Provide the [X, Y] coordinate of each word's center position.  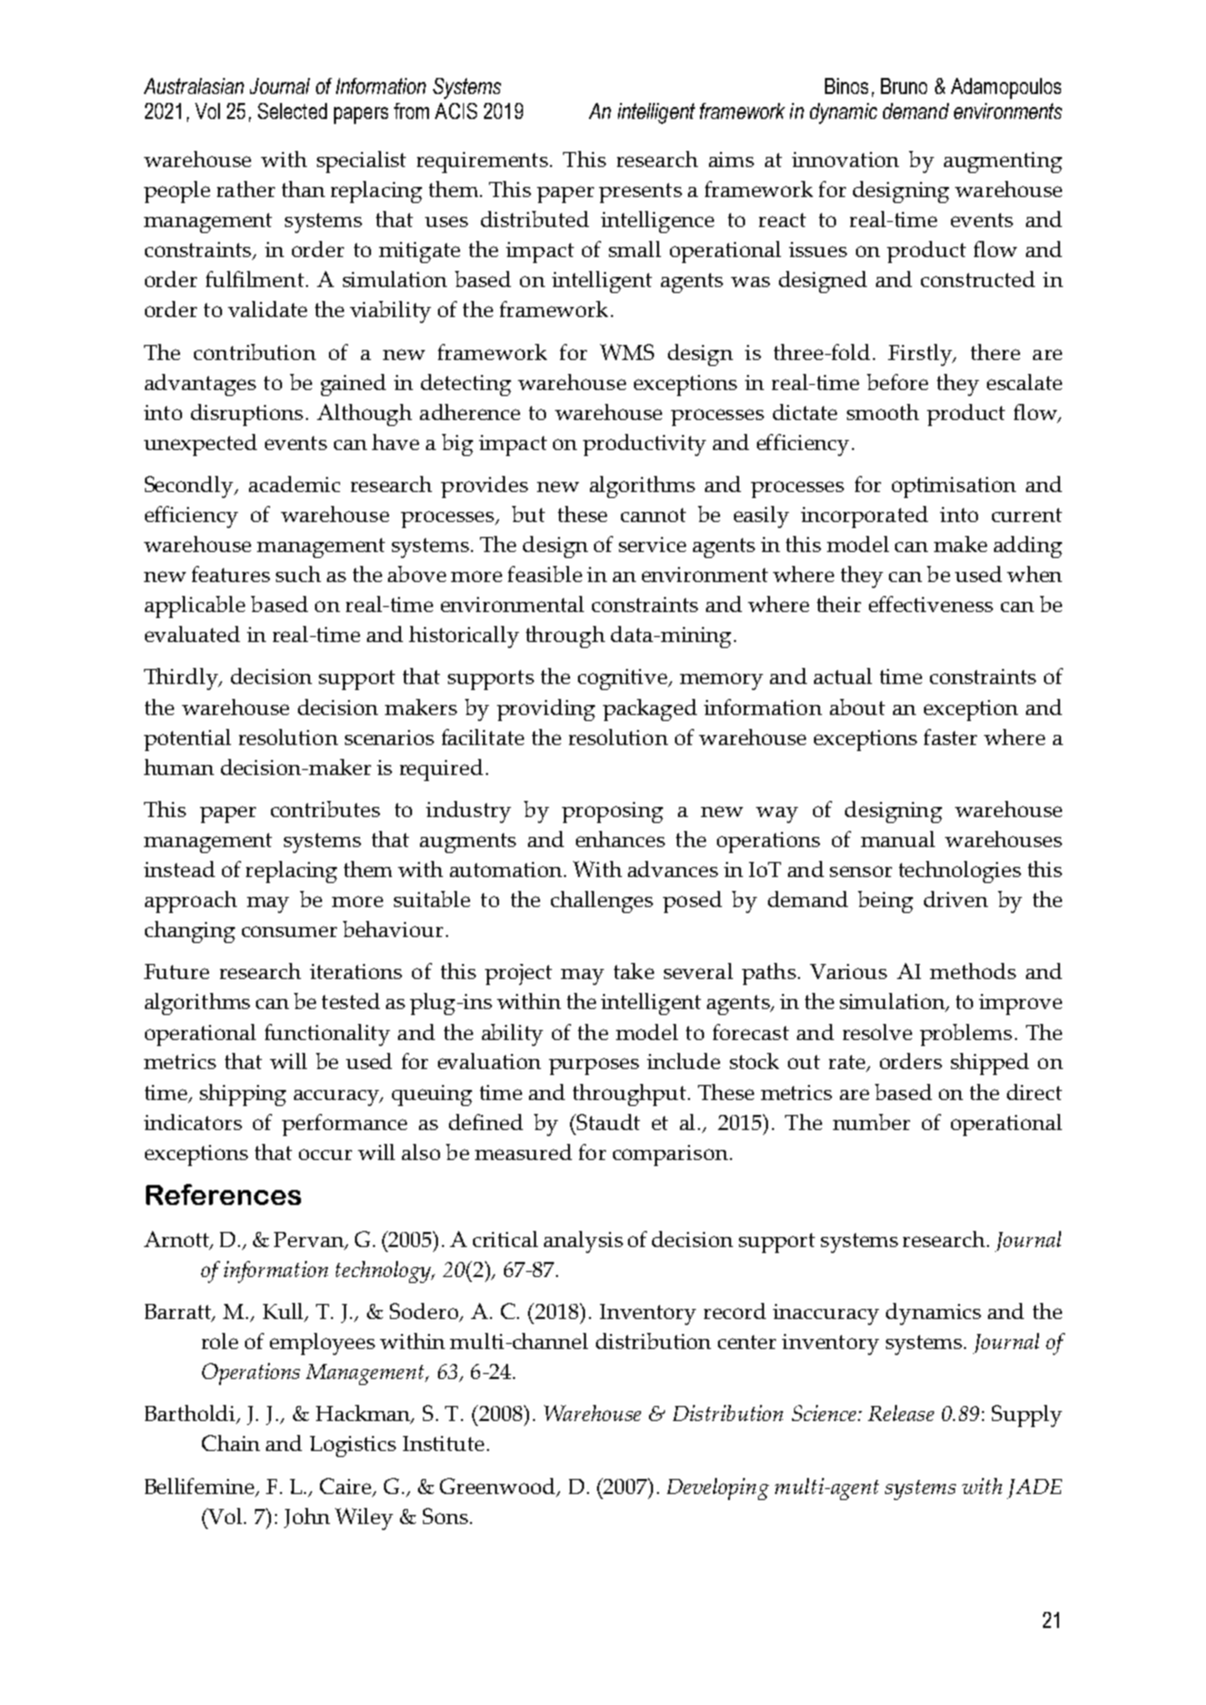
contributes [325, 809]
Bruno [904, 86]
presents [640, 193]
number [871, 1122]
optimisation [954, 487]
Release [901, 1413]
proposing [612, 812]
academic [294, 484]
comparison [670, 1155]
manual [898, 839]
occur [325, 1154]
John [307, 1518]
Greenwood [499, 1487]
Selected [292, 111]
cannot [653, 515]
